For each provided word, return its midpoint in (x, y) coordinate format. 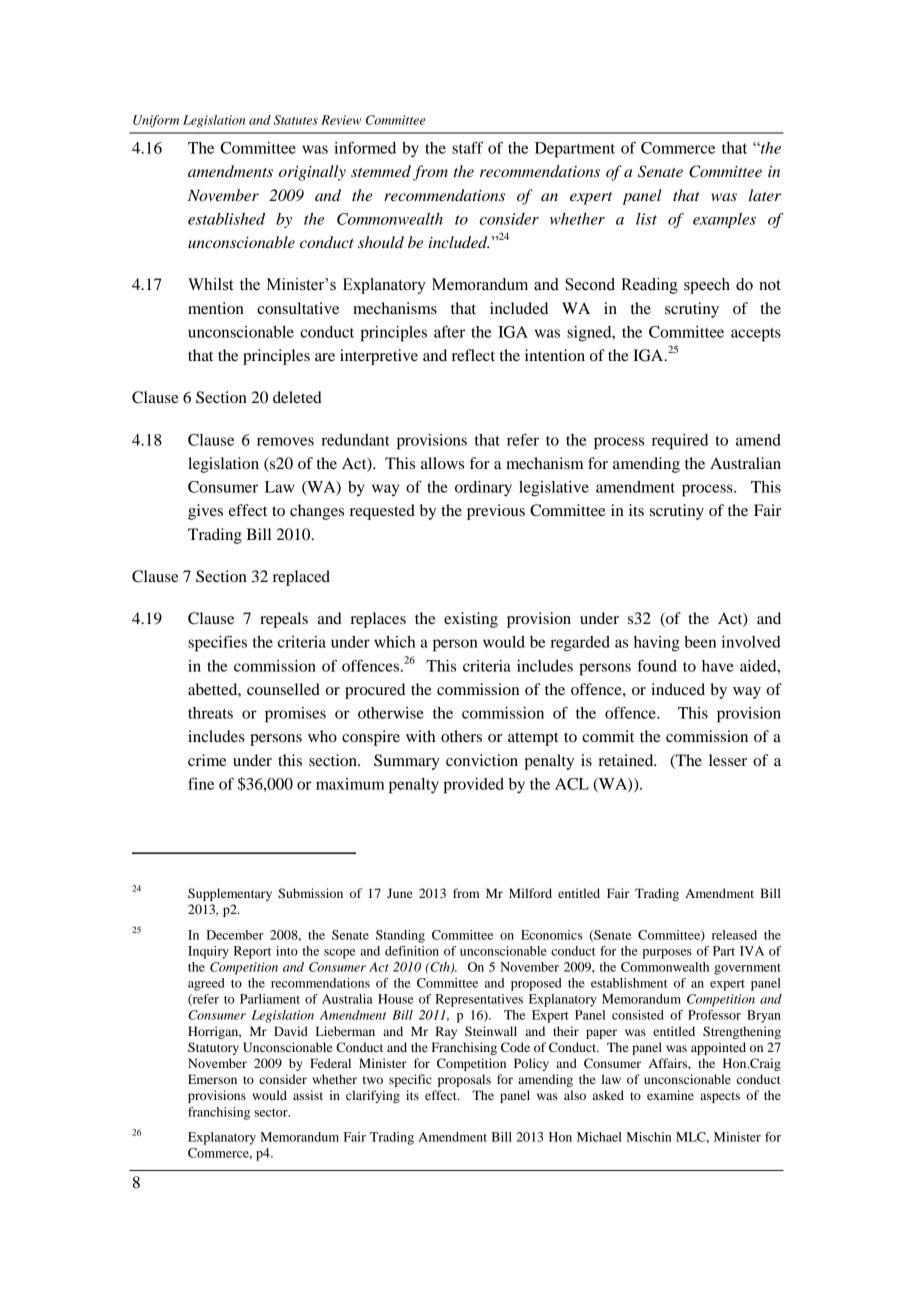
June (400, 893)
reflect (473, 355)
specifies (217, 643)
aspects (720, 1097)
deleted (297, 397)
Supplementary (230, 894)
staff (467, 147)
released (734, 935)
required (680, 442)
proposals (464, 1080)
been (700, 642)
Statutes (296, 120)
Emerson (212, 1079)
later (765, 195)
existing (471, 620)
